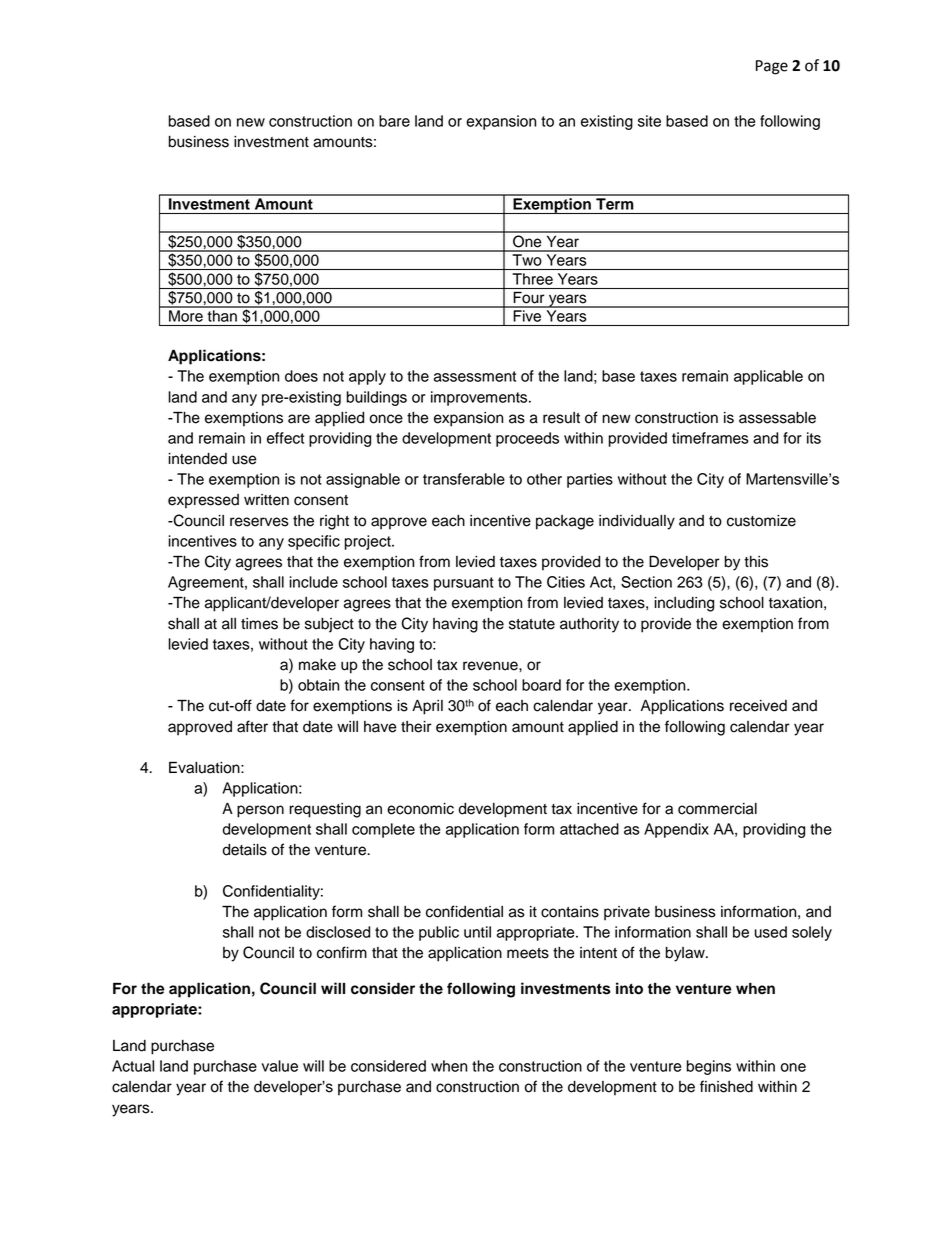 This screenshot has width=952, height=1233. What do you see at coordinates (280, 1066) in the screenshot?
I see `value` at bounding box center [280, 1066].
